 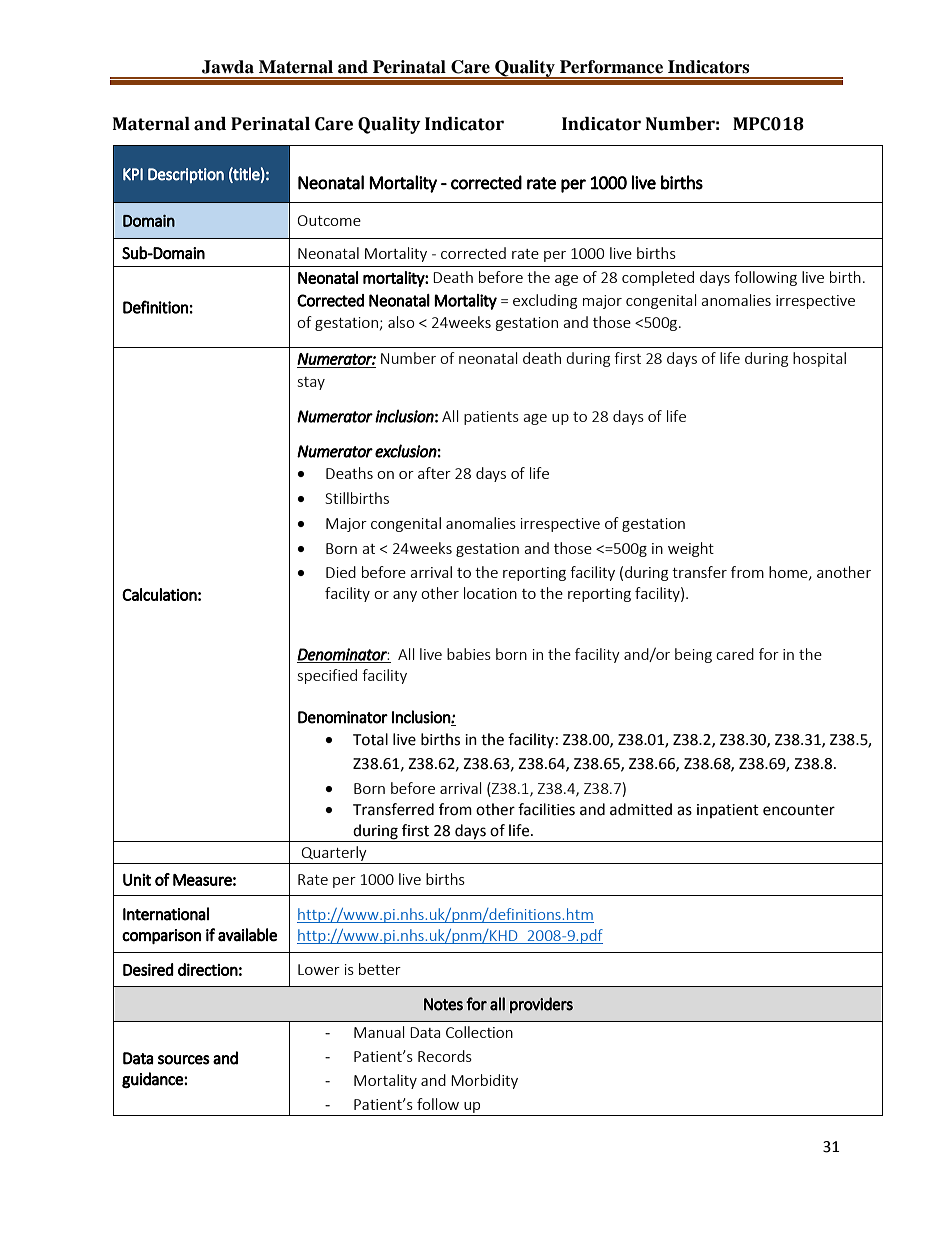 What do you see at coordinates (186, 175) in the image?
I see `Description` at bounding box center [186, 175].
